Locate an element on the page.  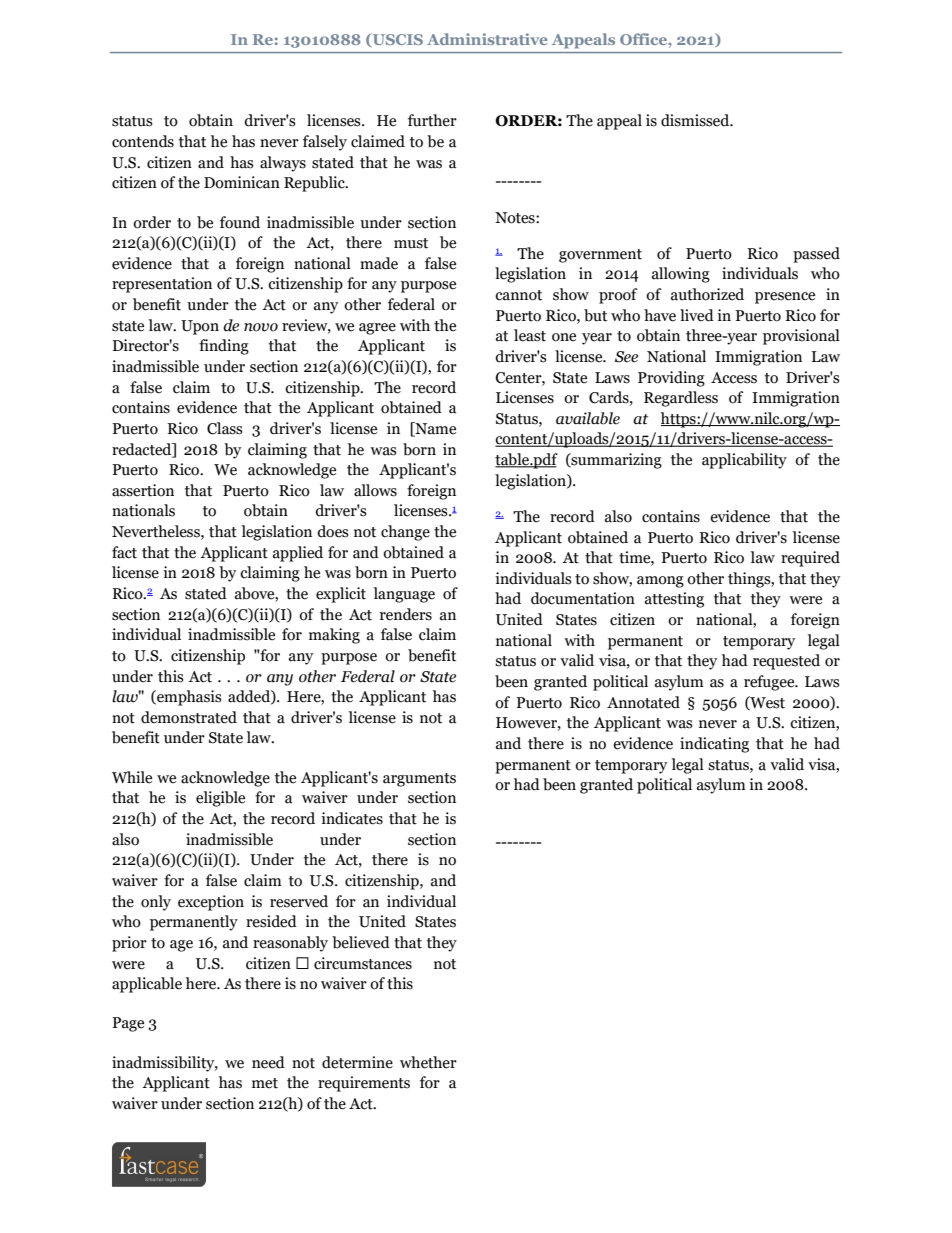
Upon is located at coordinates (200, 327).
